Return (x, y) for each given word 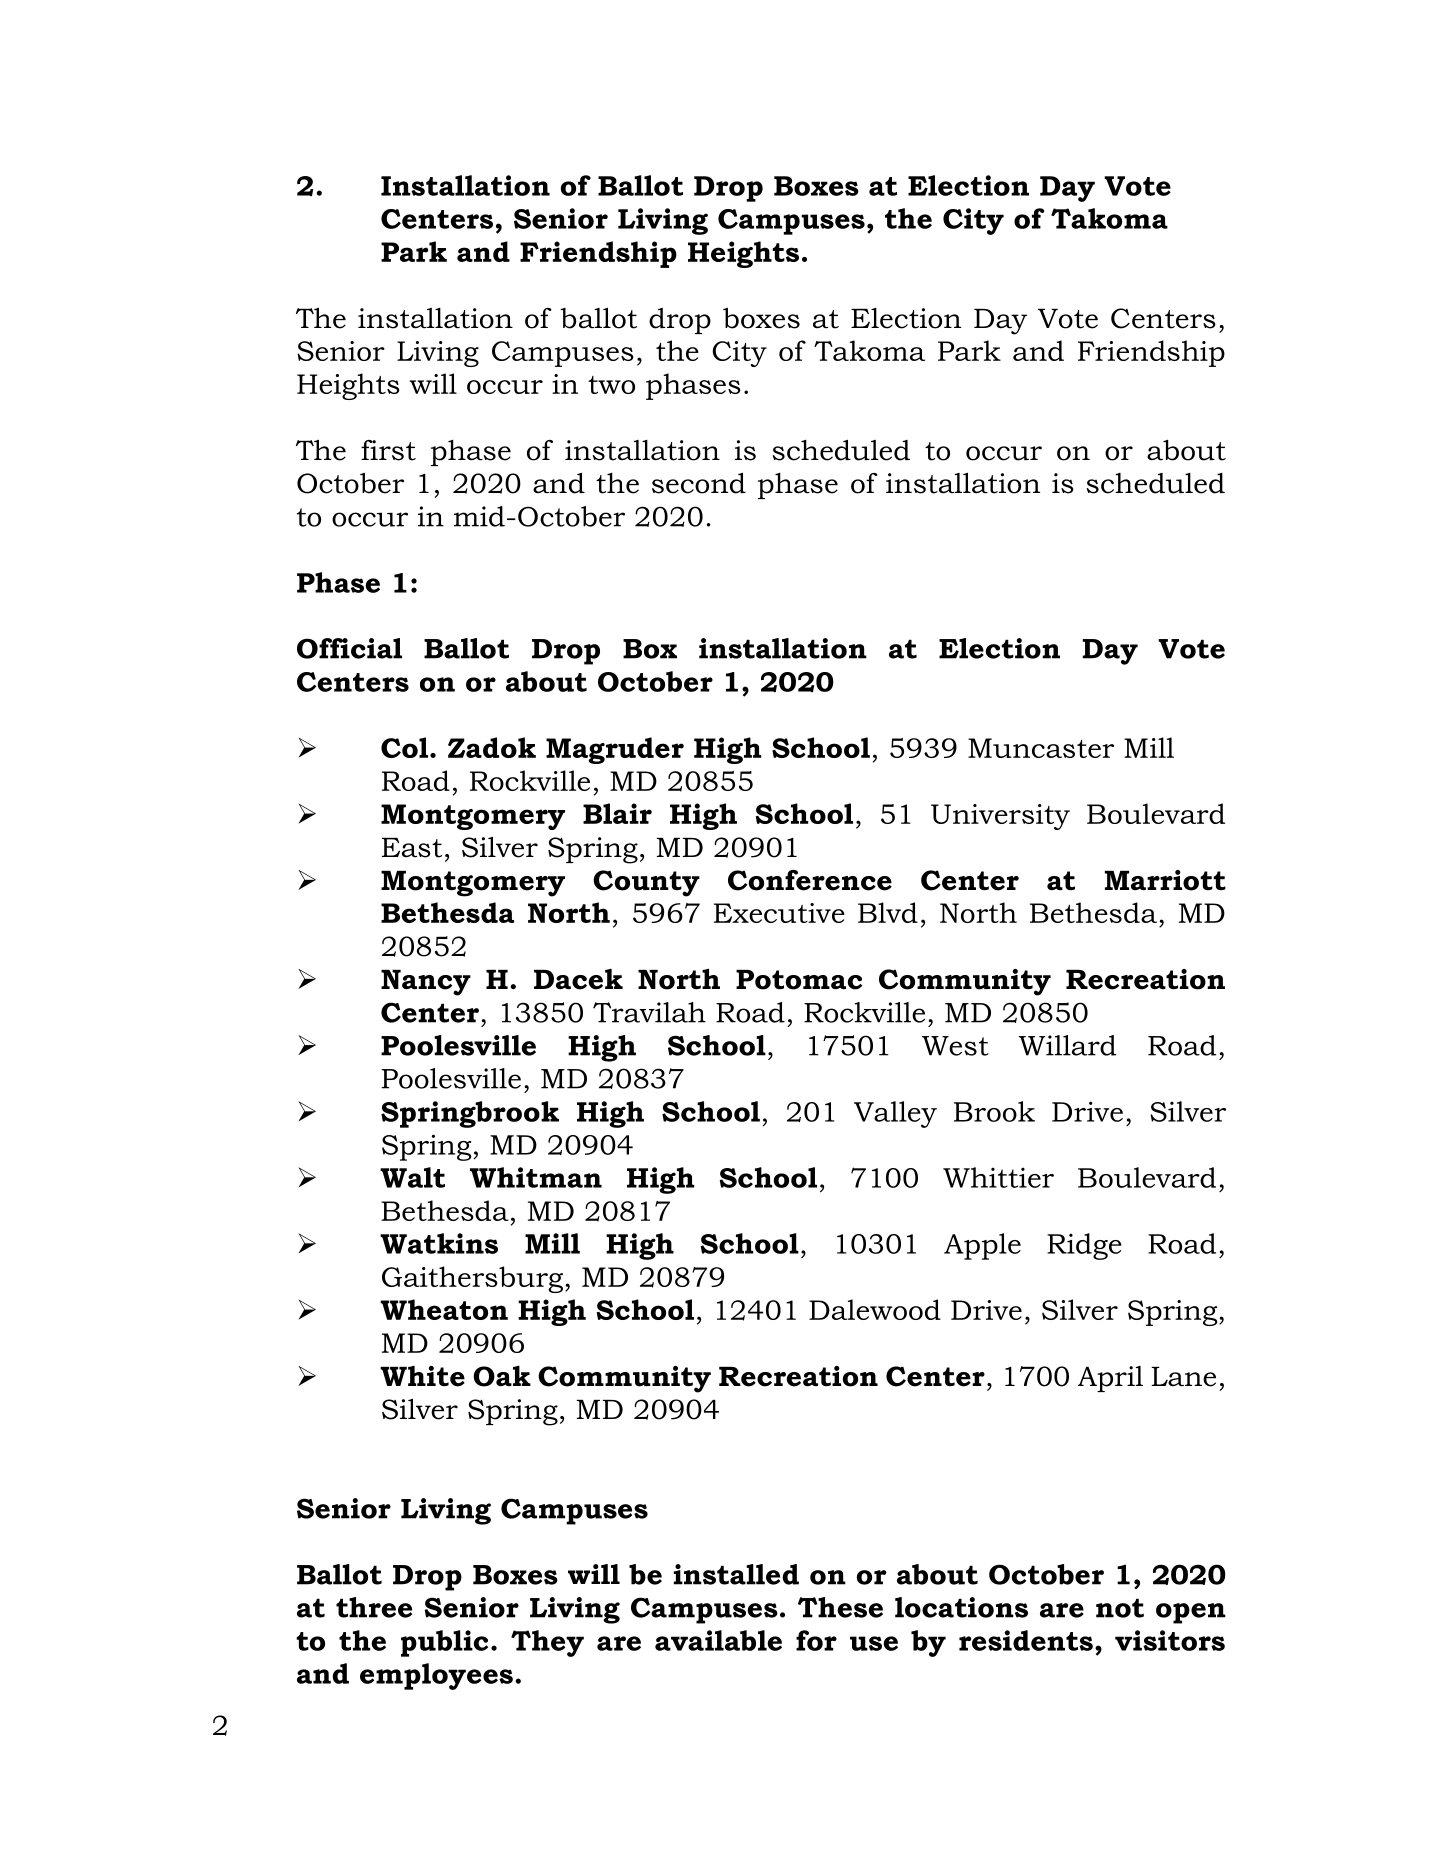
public (444, 1643)
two (611, 385)
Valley (895, 1114)
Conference (810, 880)
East (412, 848)
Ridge (1084, 1246)
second (699, 483)
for (816, 1640)
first (388, 450)
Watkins (439, 1243)
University (1000, 817)
